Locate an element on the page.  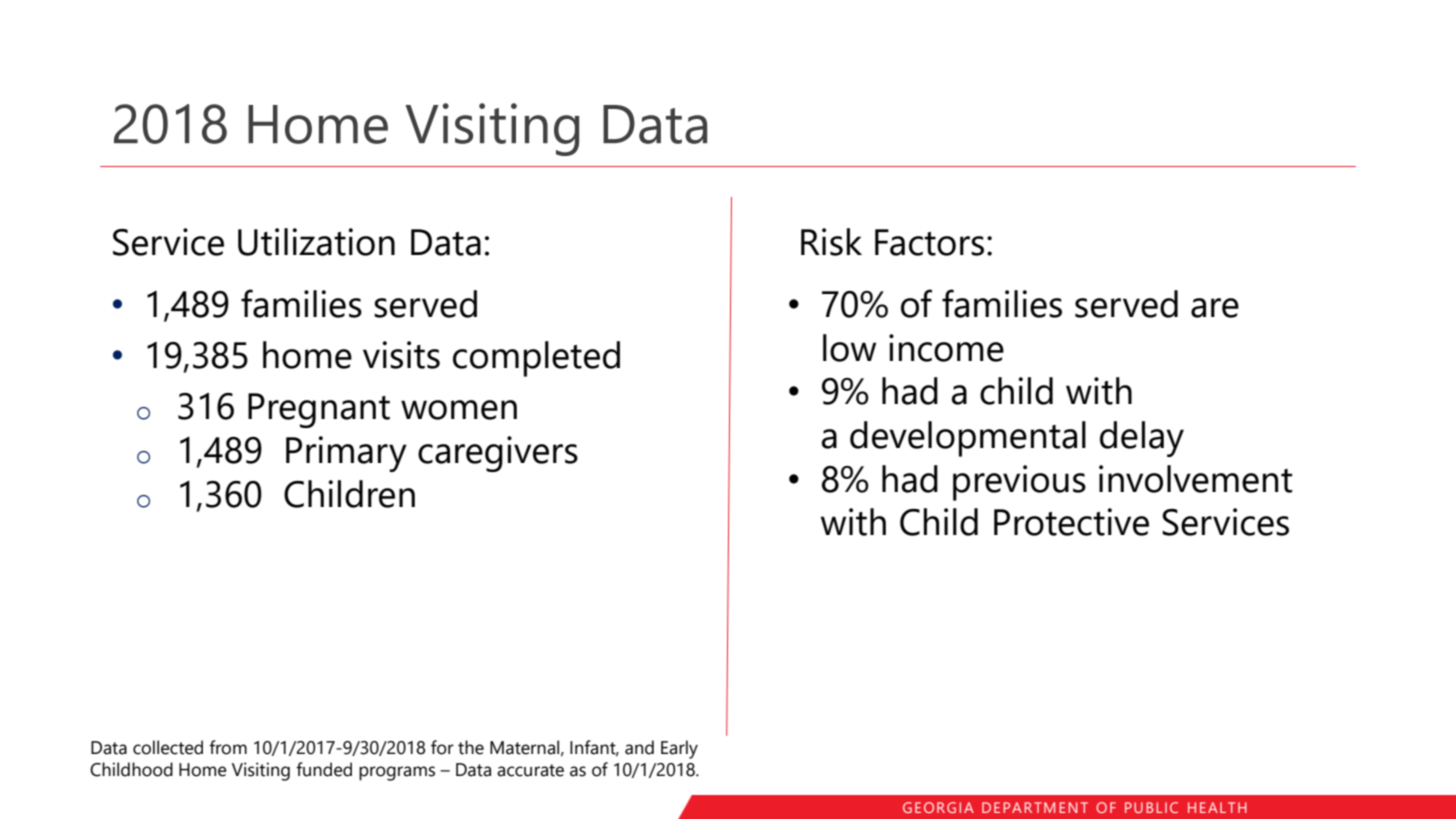
funded is located at coordinates (324, 769).
